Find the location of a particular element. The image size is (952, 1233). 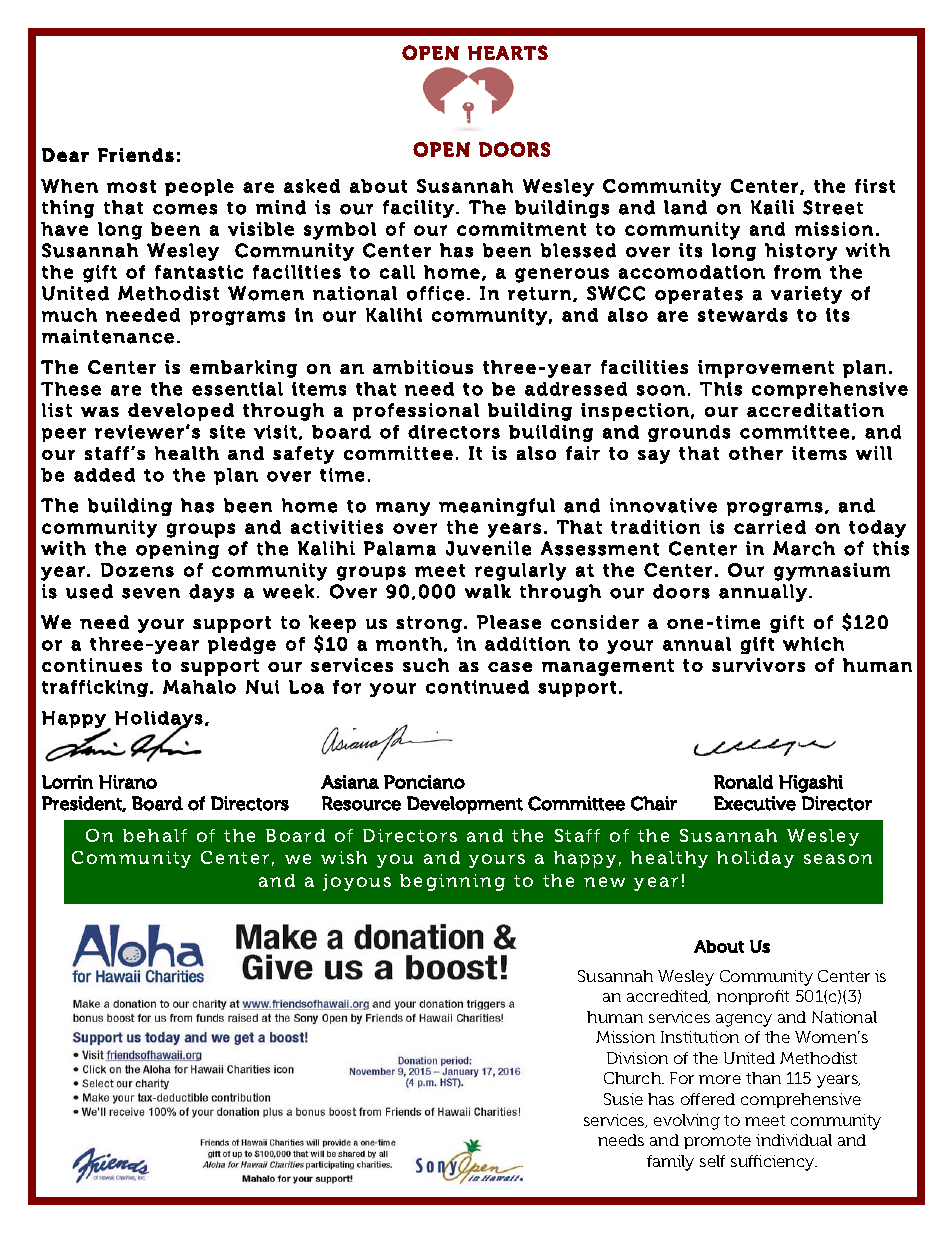

walk is located at coordinates (488, 591).
